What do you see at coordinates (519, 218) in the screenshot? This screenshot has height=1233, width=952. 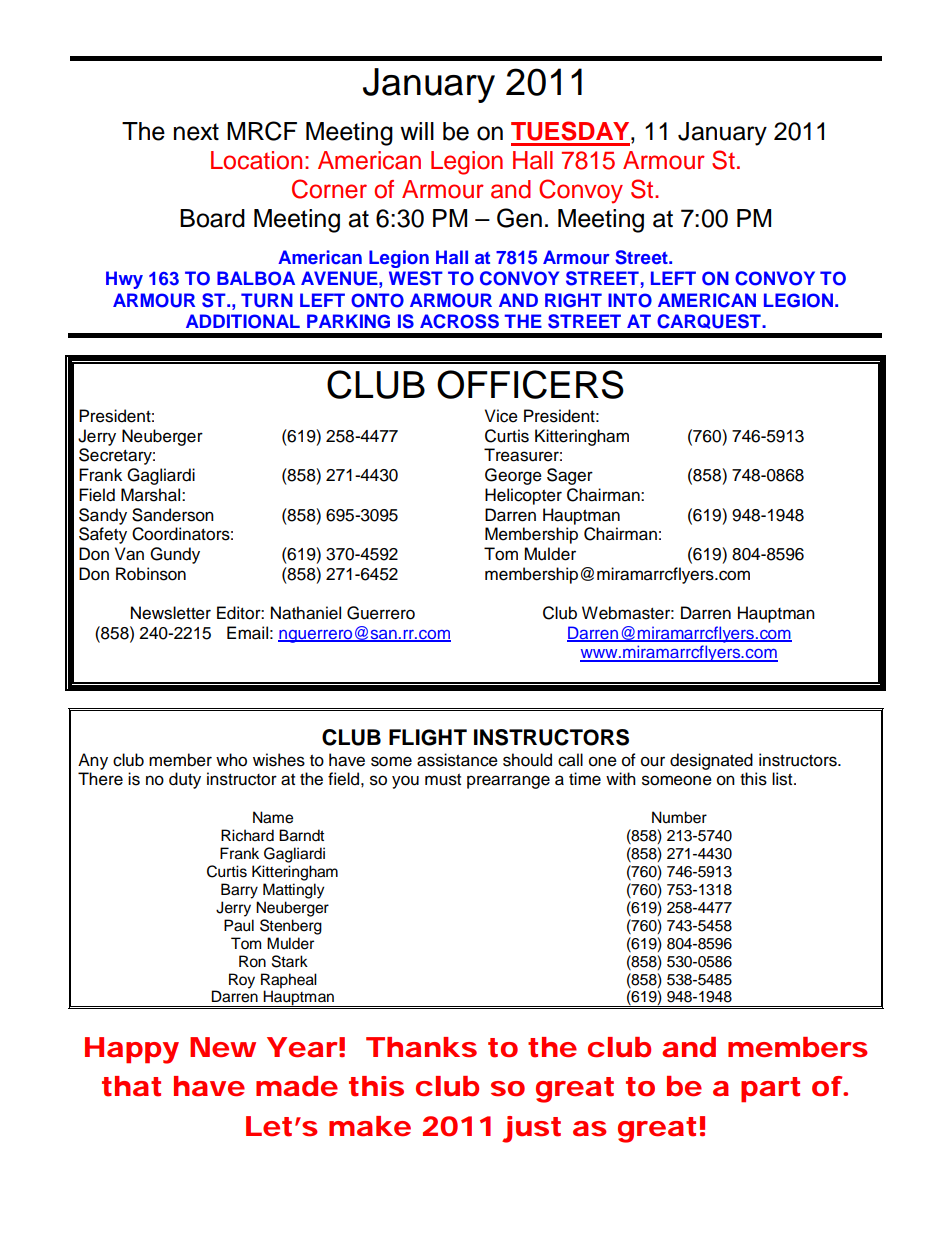 I see `Gen` at bounding box center [519, 218].
